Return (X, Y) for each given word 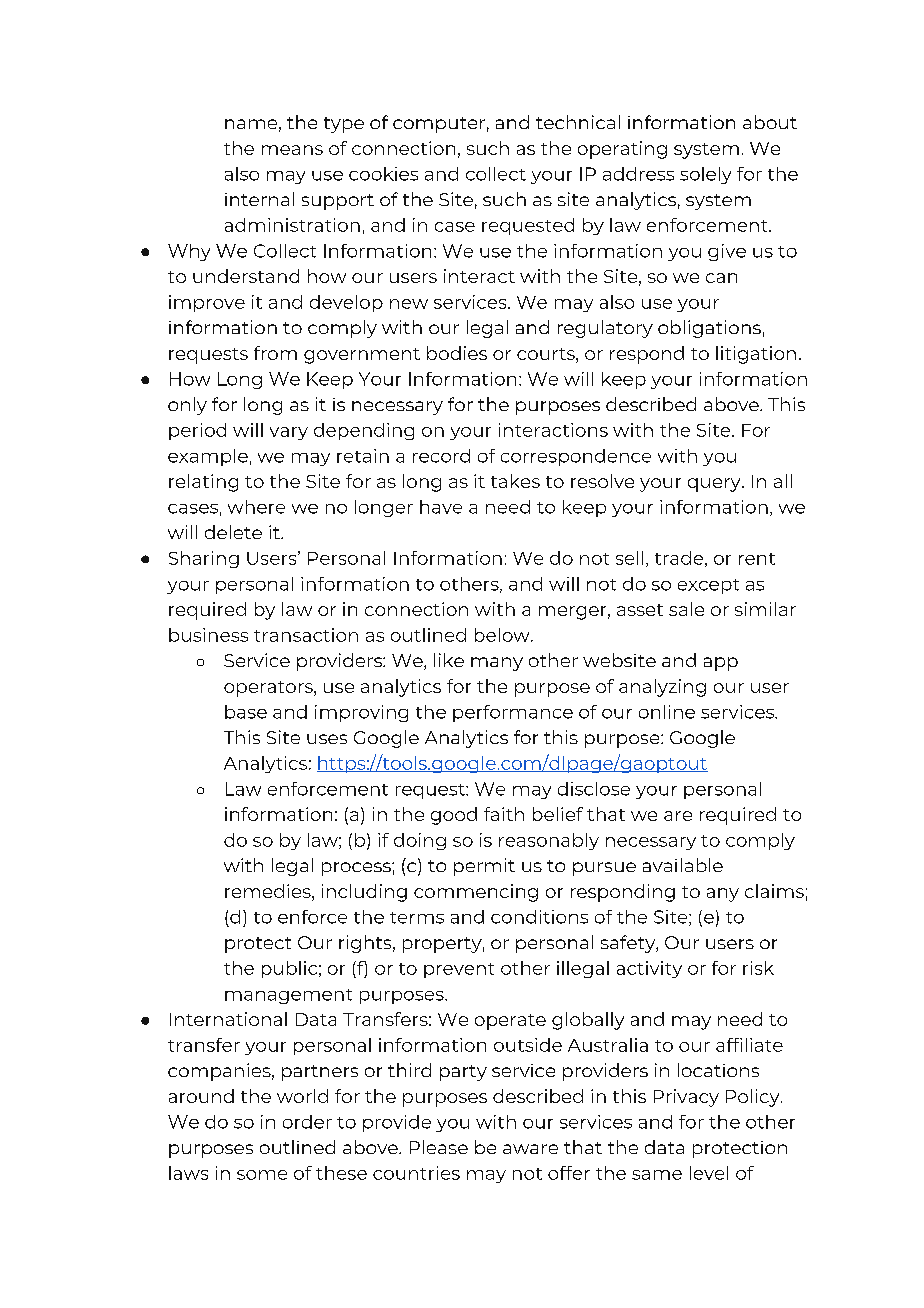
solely (705, 175)
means (292, 150)
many (497, 664)
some (262, 1175)
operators (269, 689)
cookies (383, 174)
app (721, 664)
